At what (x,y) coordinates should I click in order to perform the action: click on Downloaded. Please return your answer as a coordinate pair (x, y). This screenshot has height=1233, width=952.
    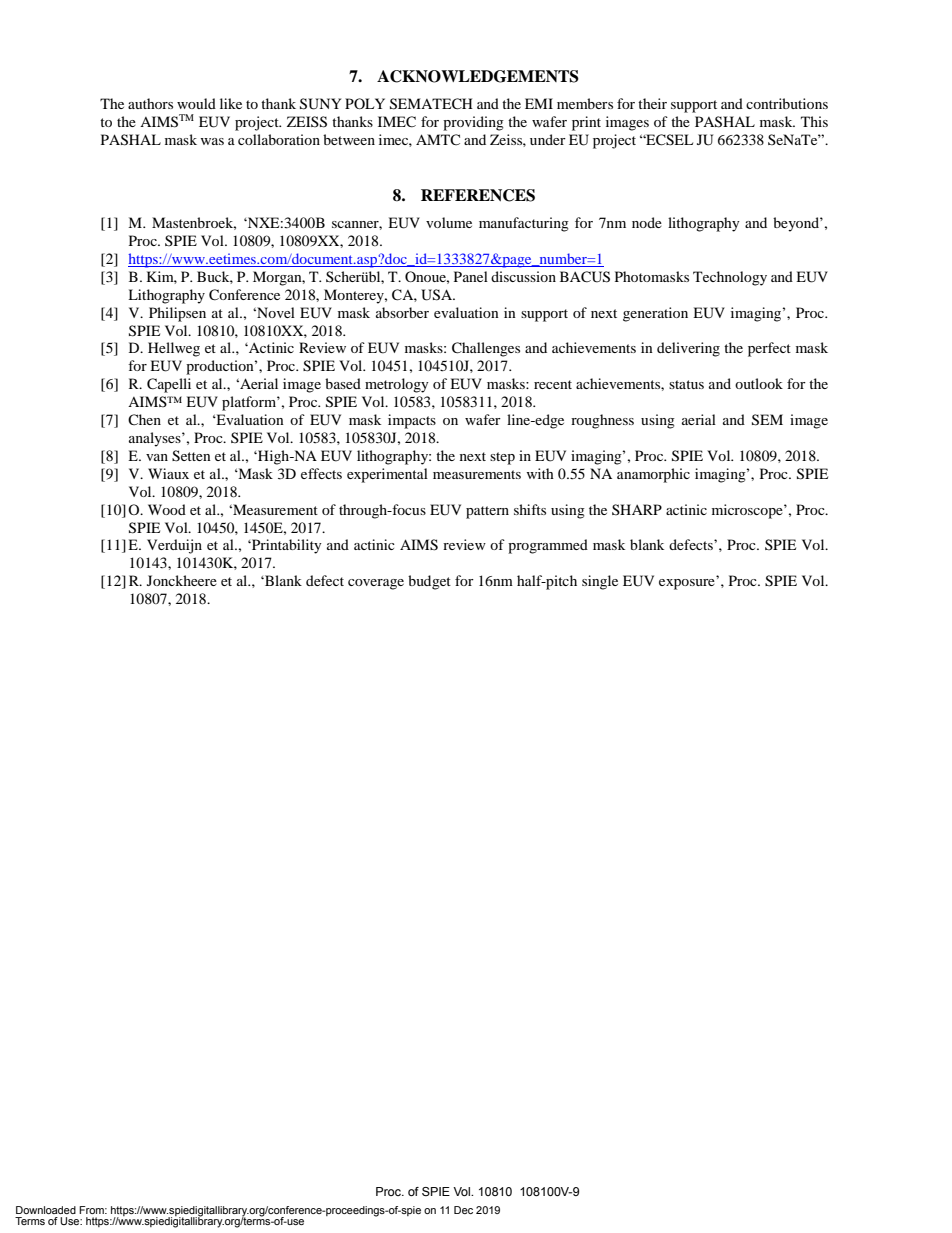
    Looking at the image, I should click on (46, 1210).
